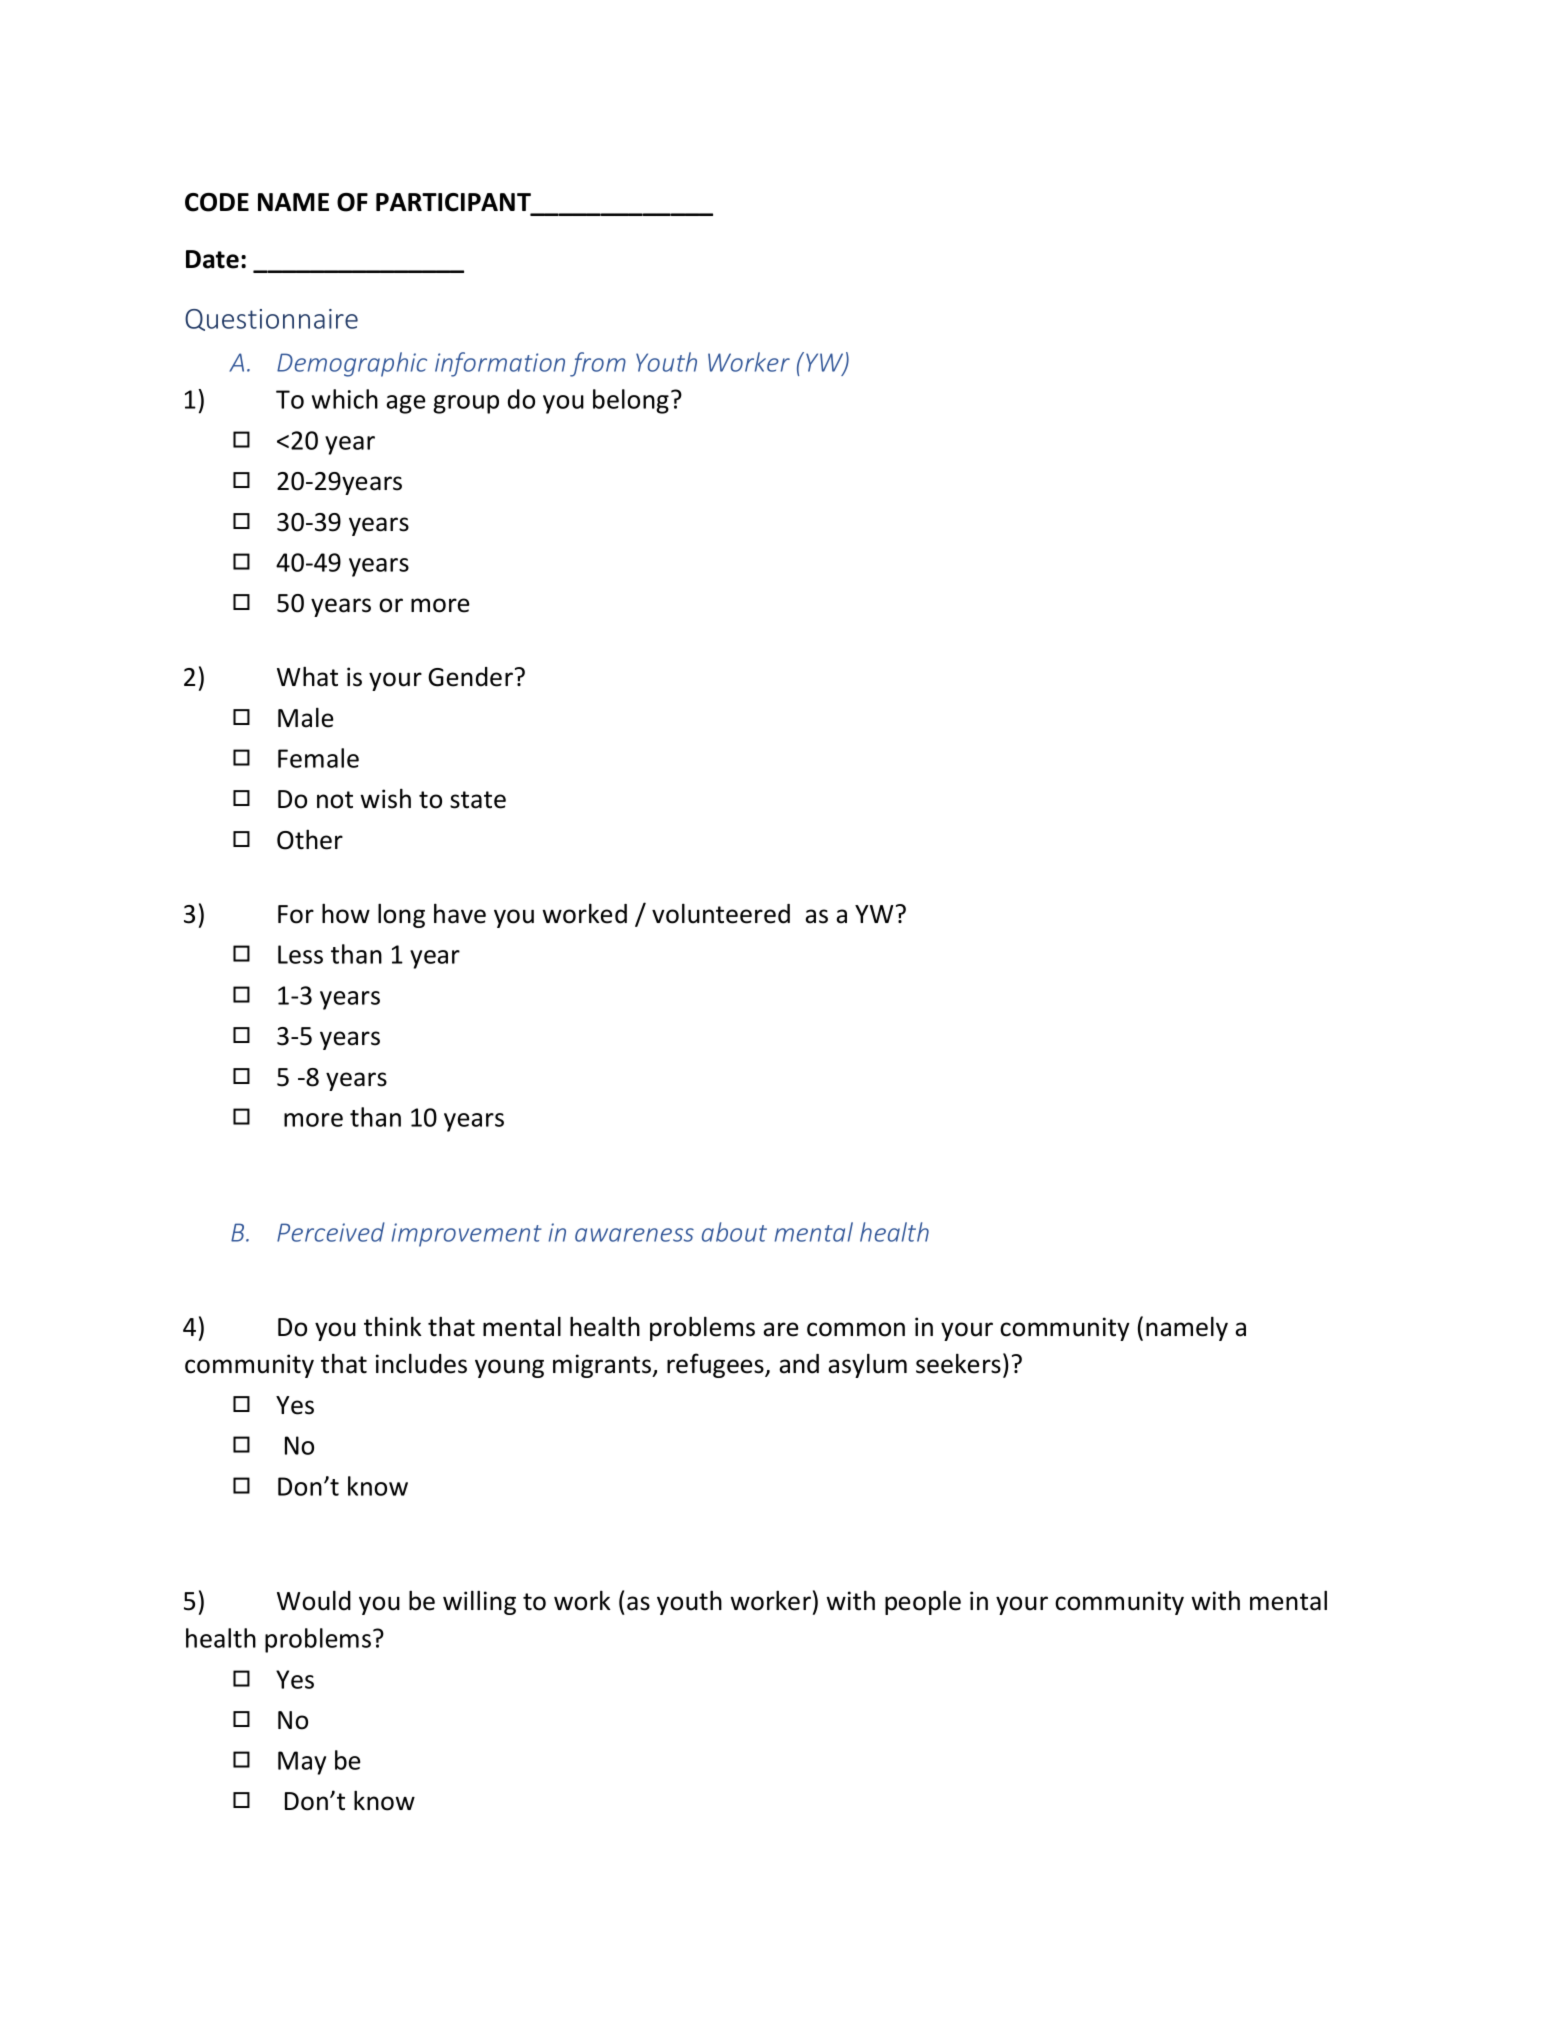 The height and width of the screenshot is (2027, 1566). Describe the element at coordinates (721, 913) in the screenshot. I see `volunteered` at that location.
